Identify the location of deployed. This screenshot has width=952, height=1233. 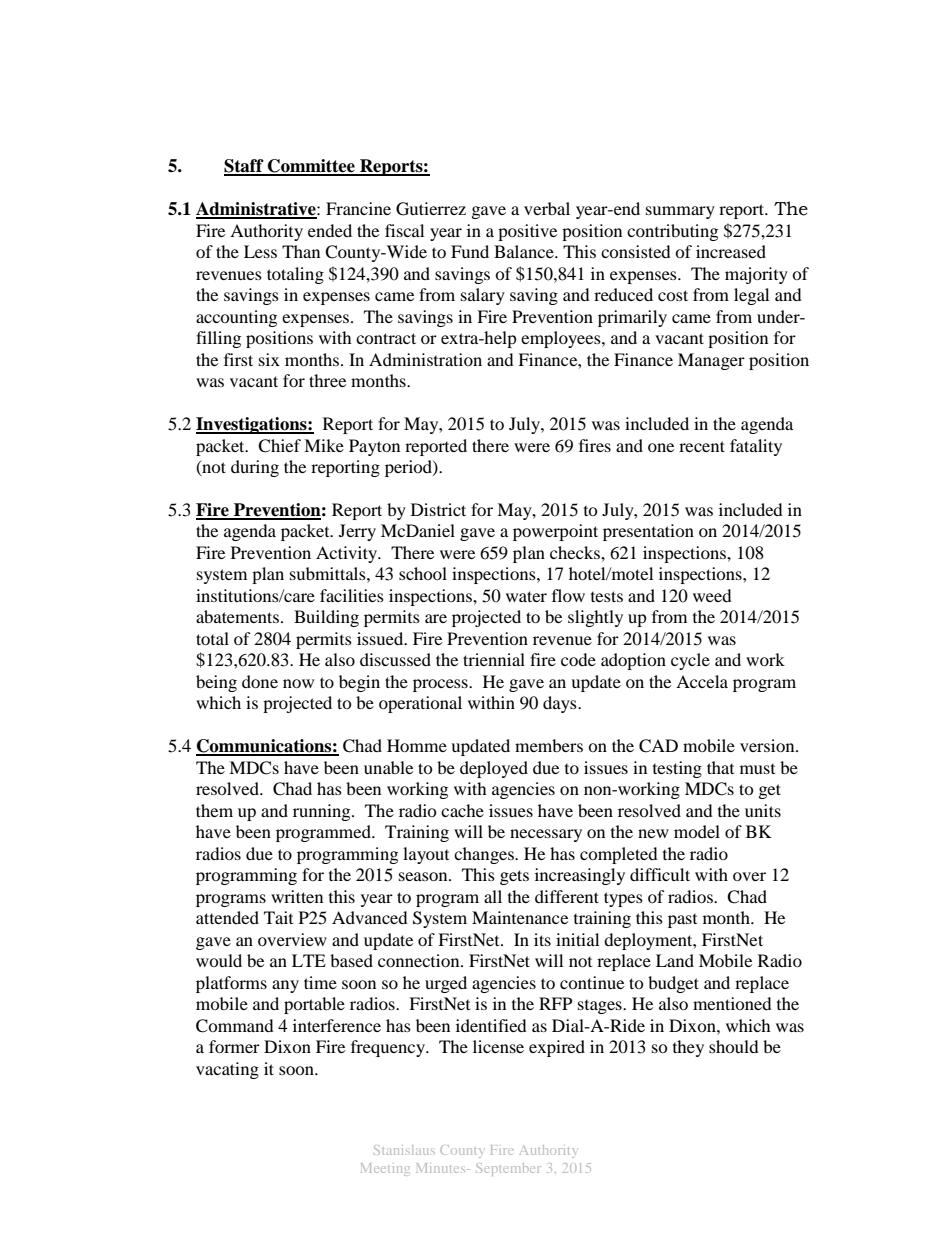
(494, 769).
